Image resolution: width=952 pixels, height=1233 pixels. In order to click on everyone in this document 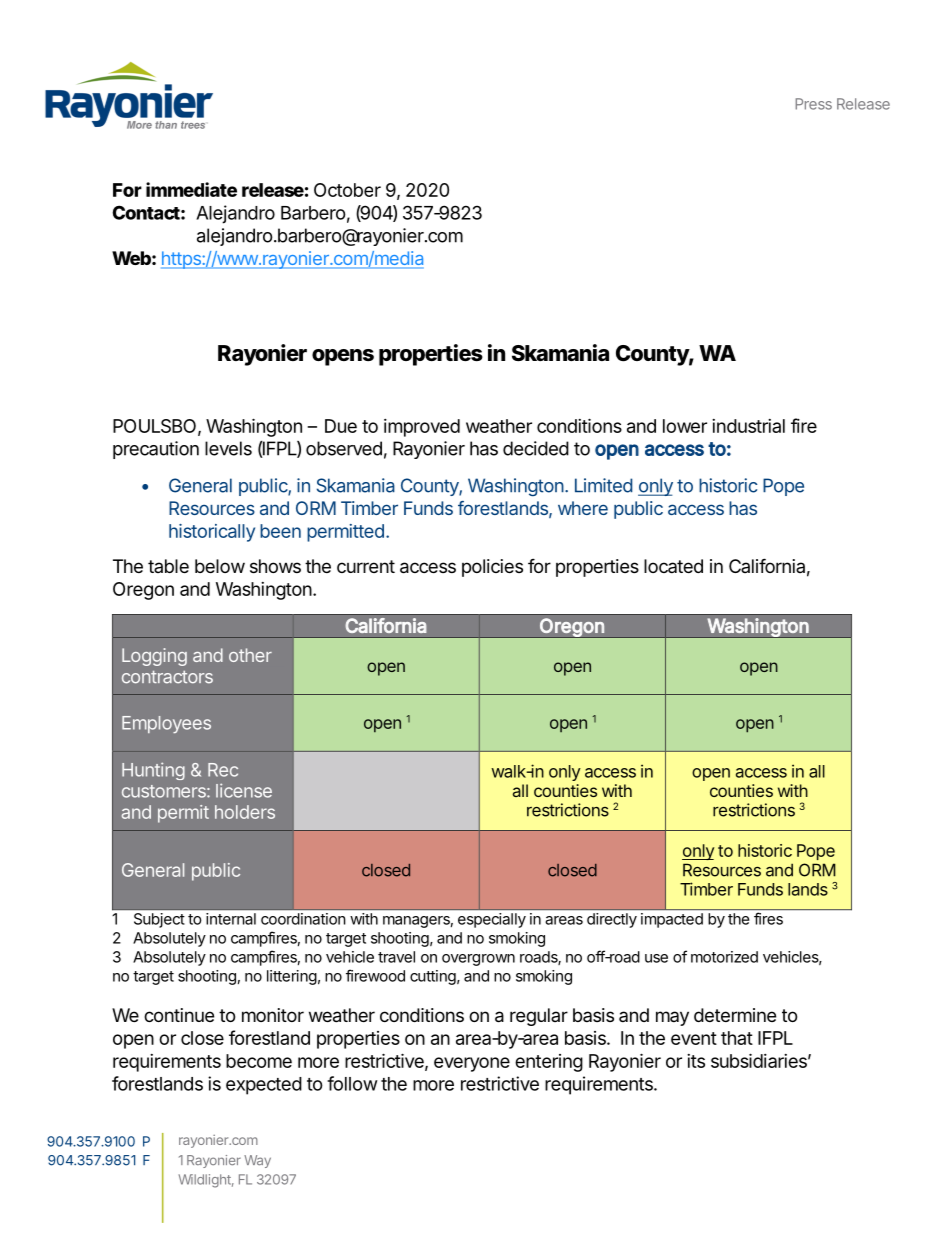, I will do `click(472, 1064)`.
